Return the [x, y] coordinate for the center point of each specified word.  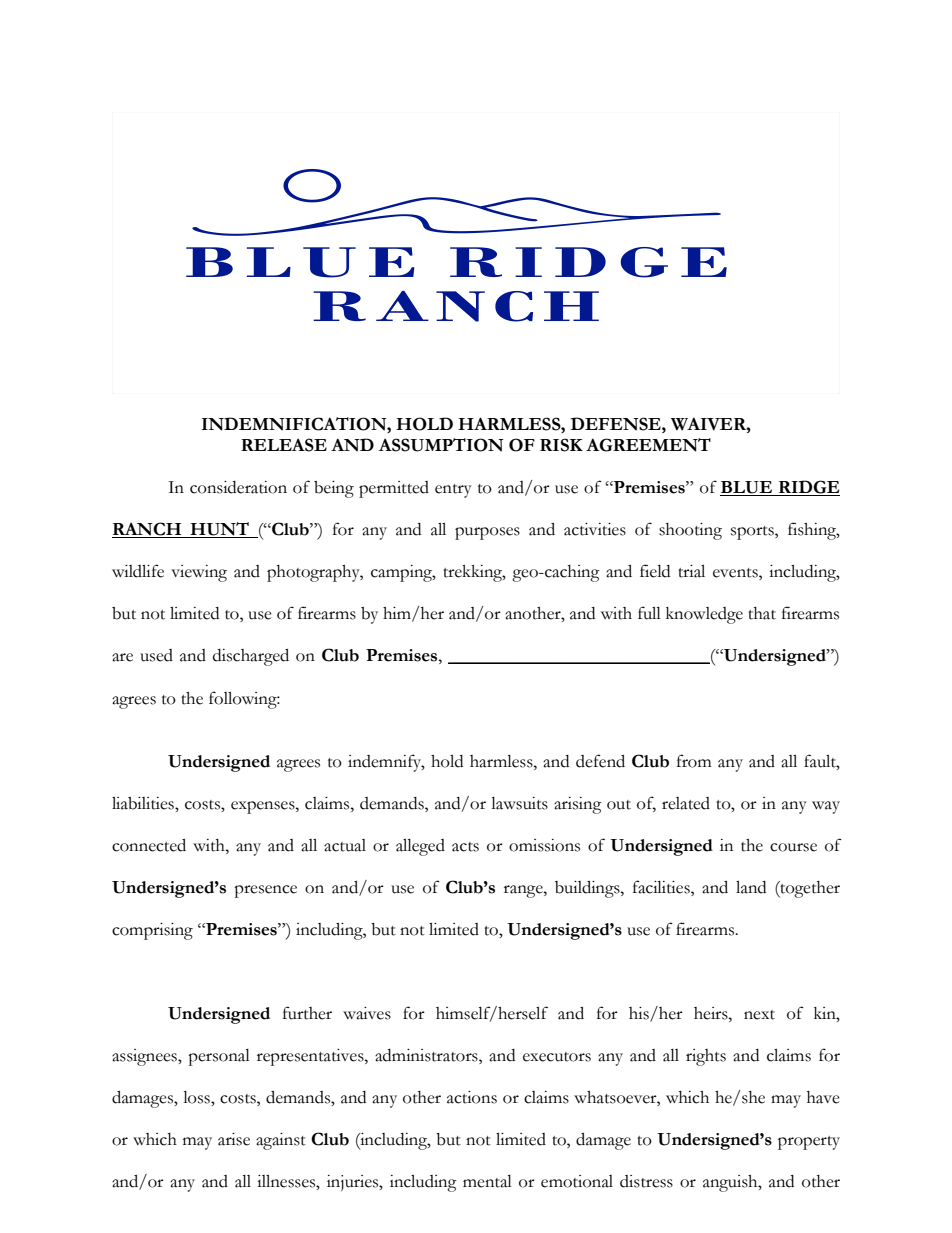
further [307, 1013]
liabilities [144, 803]
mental [487, 1181]
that [762, 613]
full [649, 613]
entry [453, 491]
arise [234, 1139]
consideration [238, 487]
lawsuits [519, 803]
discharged [251, 657]
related [686, 803]
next [759, 1015]
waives [367, 1013]
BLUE [747, 488]
